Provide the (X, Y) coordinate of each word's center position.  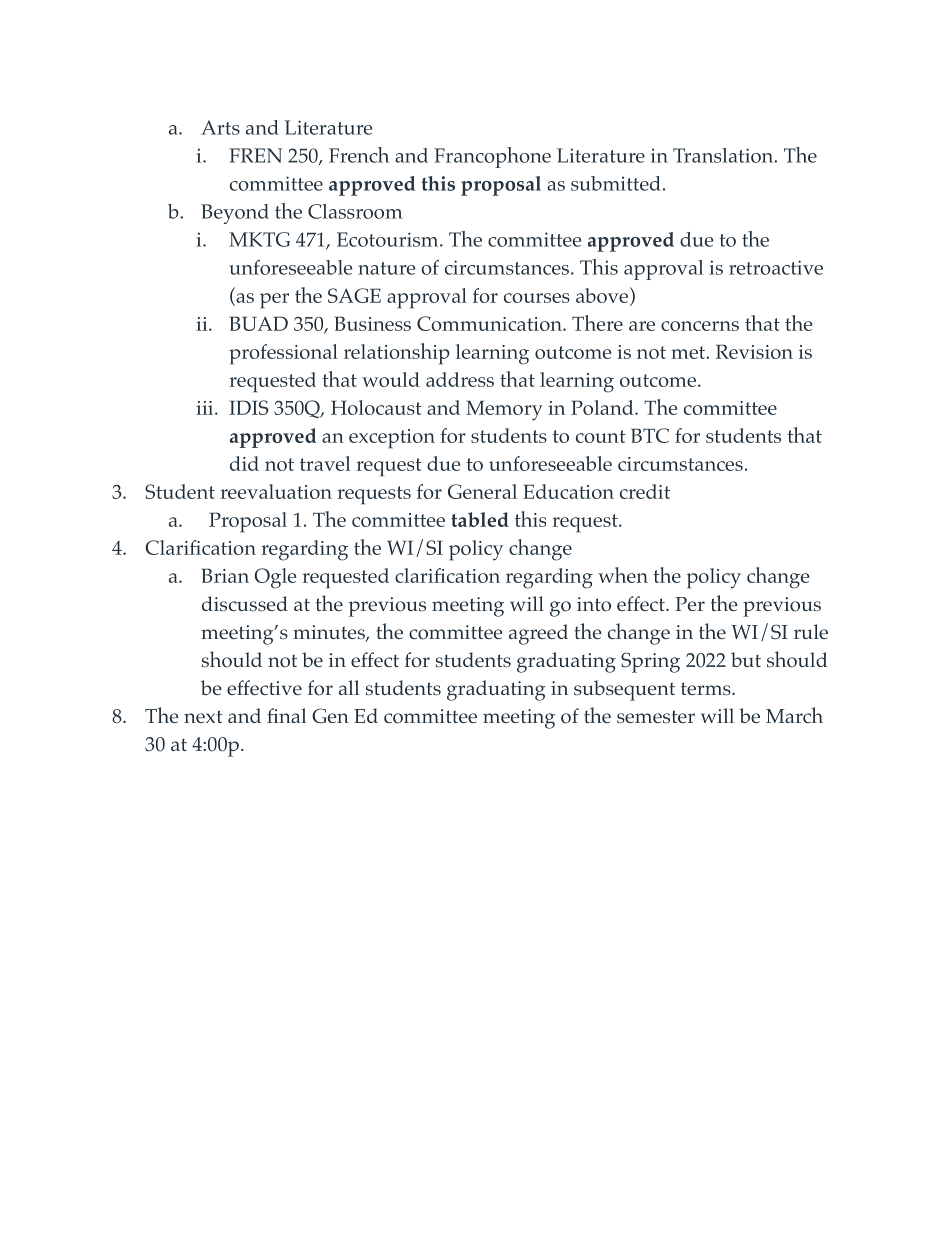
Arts (220, 127)
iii (206, 408)
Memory (504, 410)
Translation (724, 155)
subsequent (624, 690)
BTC (650, 435)
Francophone (492, 157)
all (349, 687)
